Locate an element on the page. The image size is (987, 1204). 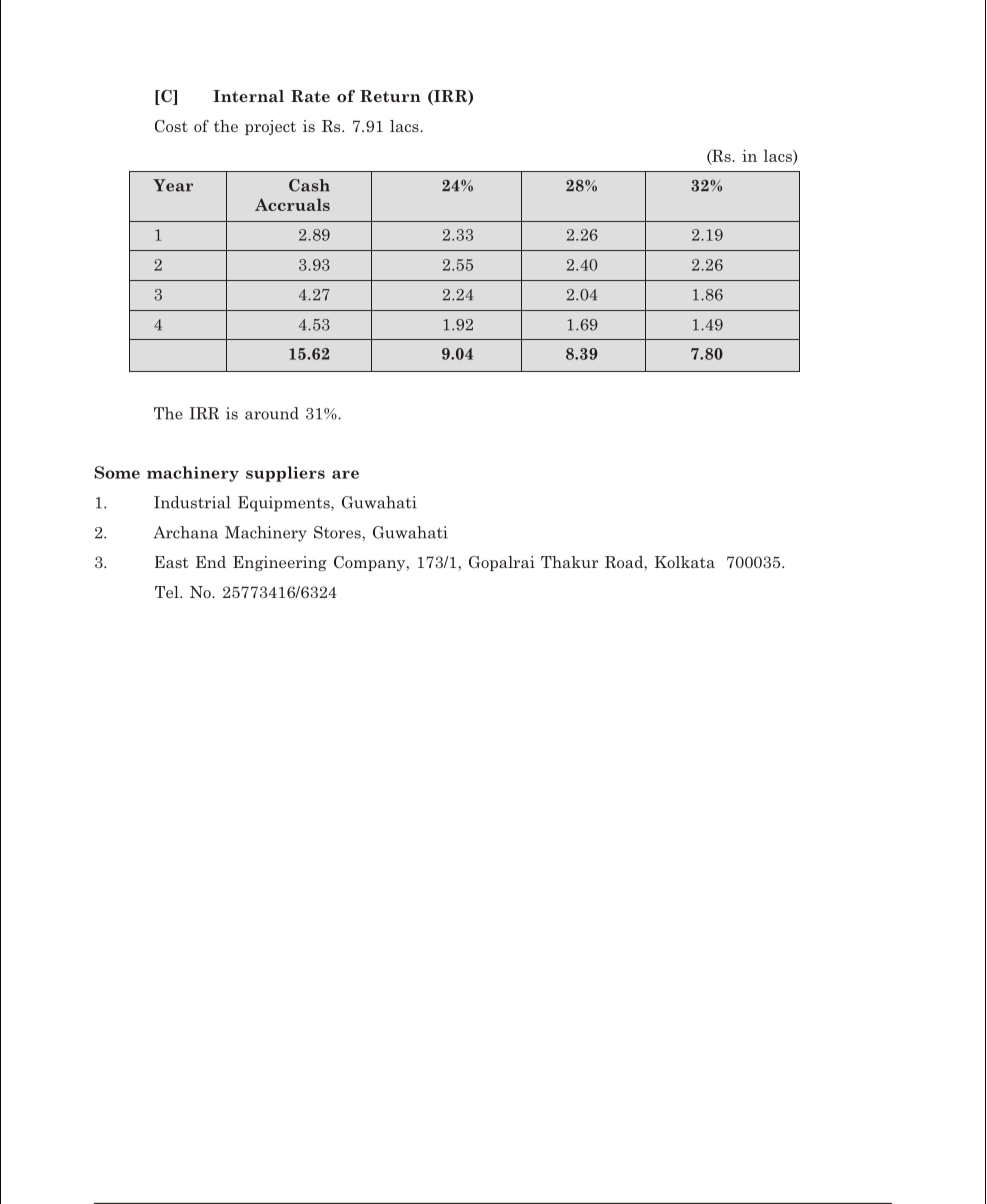
are is located at coordinates (345, 474).
